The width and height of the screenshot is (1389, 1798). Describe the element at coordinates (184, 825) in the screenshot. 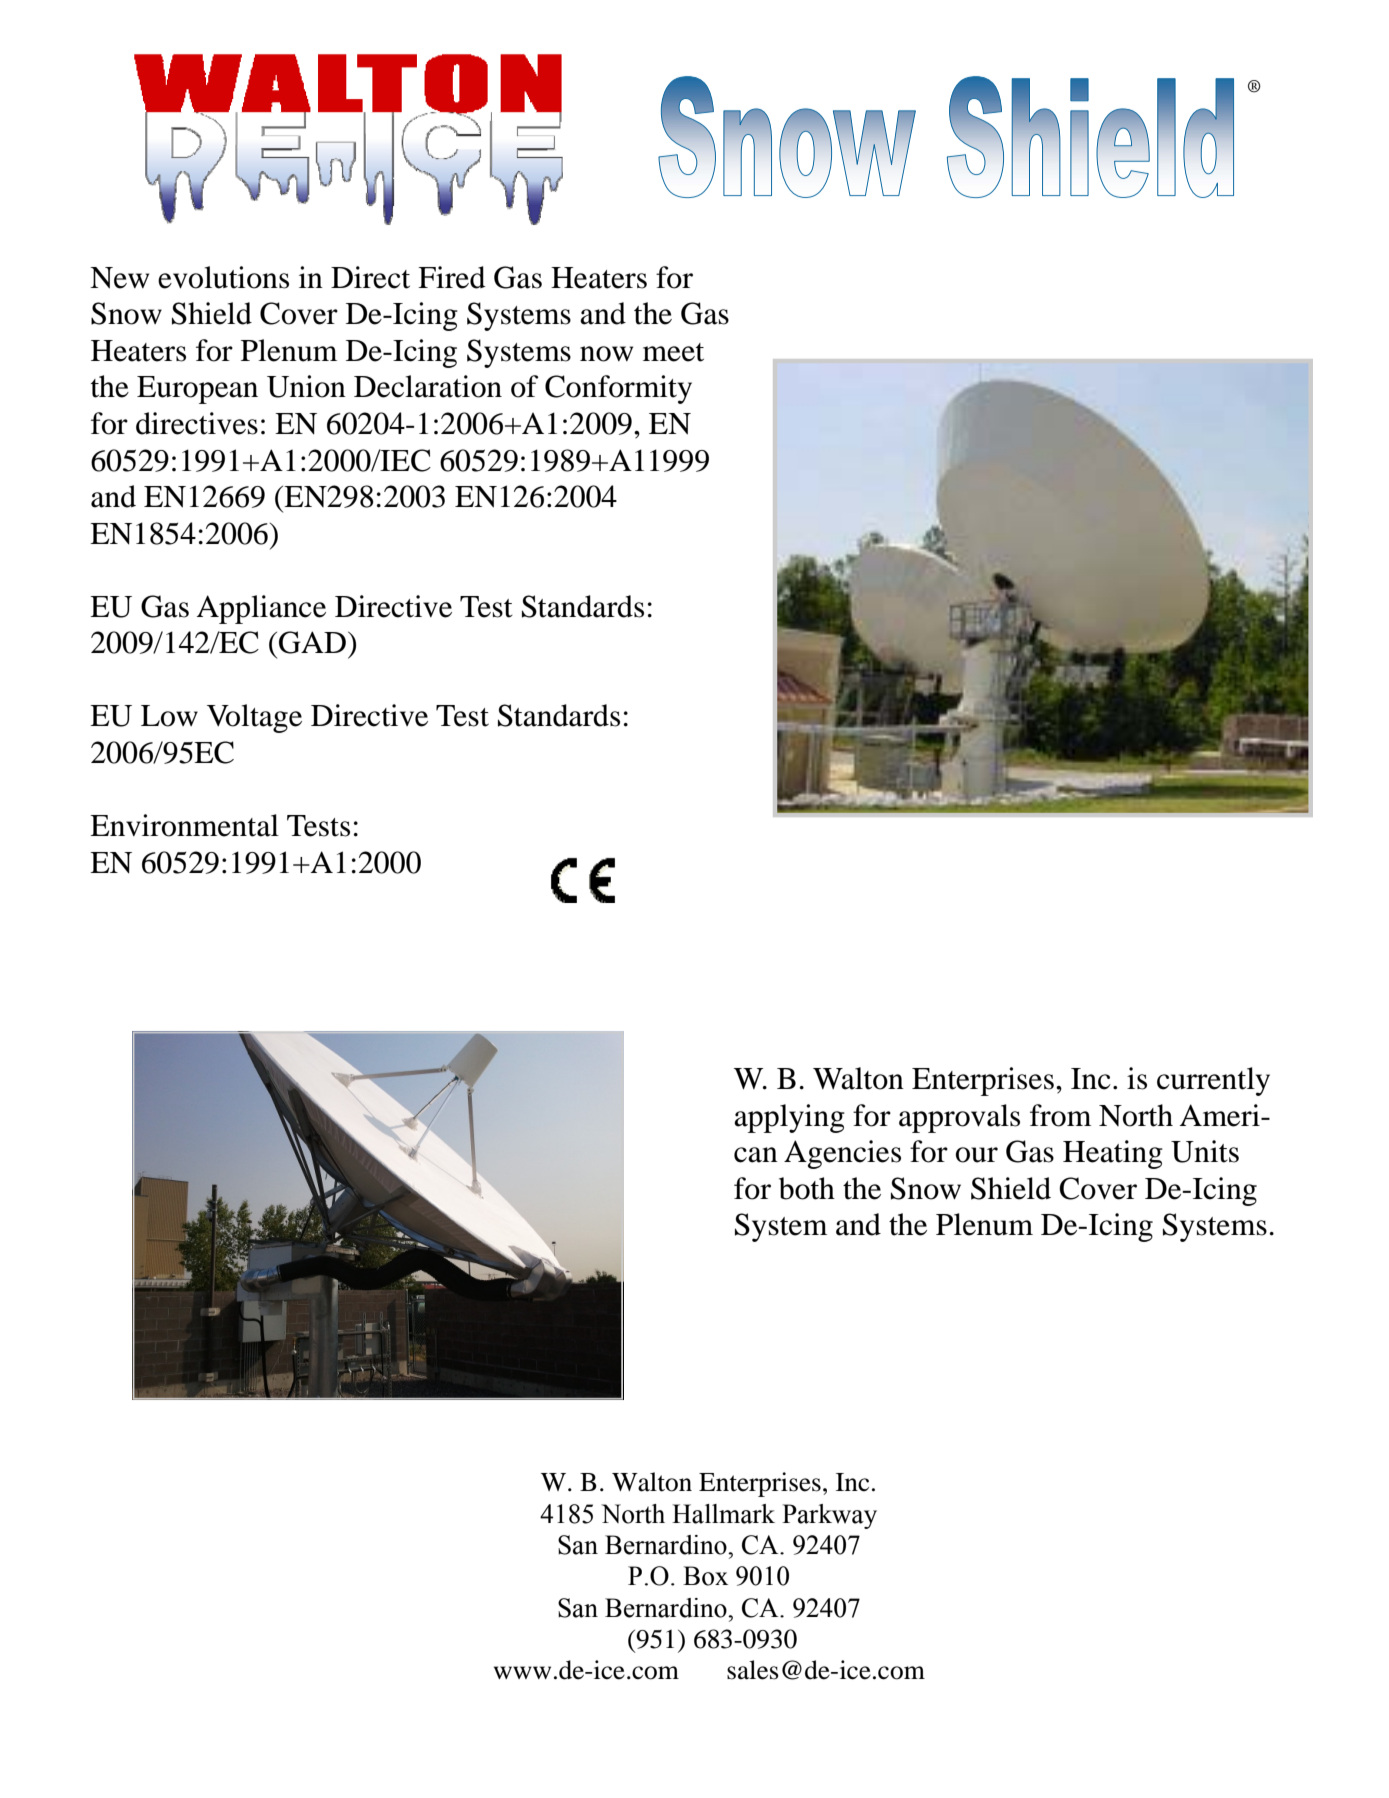

I see `Environmental` at that location.
